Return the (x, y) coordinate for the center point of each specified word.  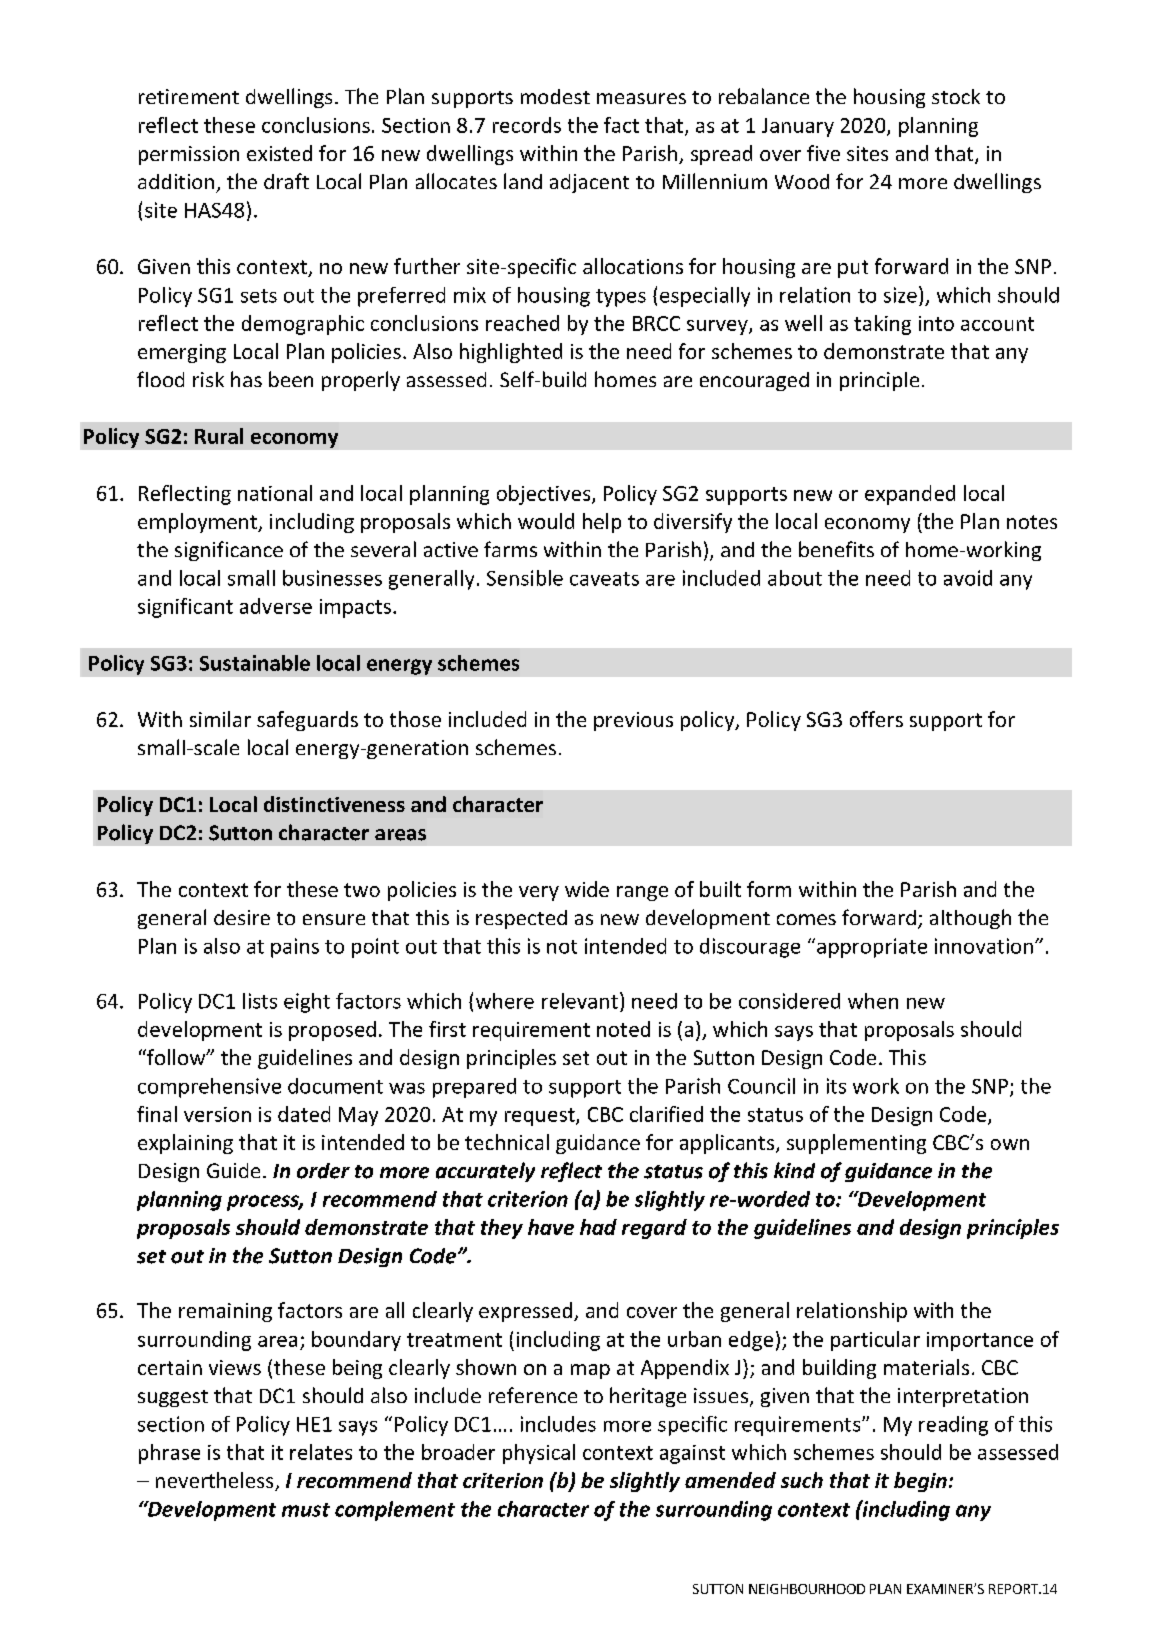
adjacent (589, 183)
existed (279, 153)
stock (956, 96)
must (306, 1510)
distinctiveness (334, 804)
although (970, 919)
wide (587, 889)
